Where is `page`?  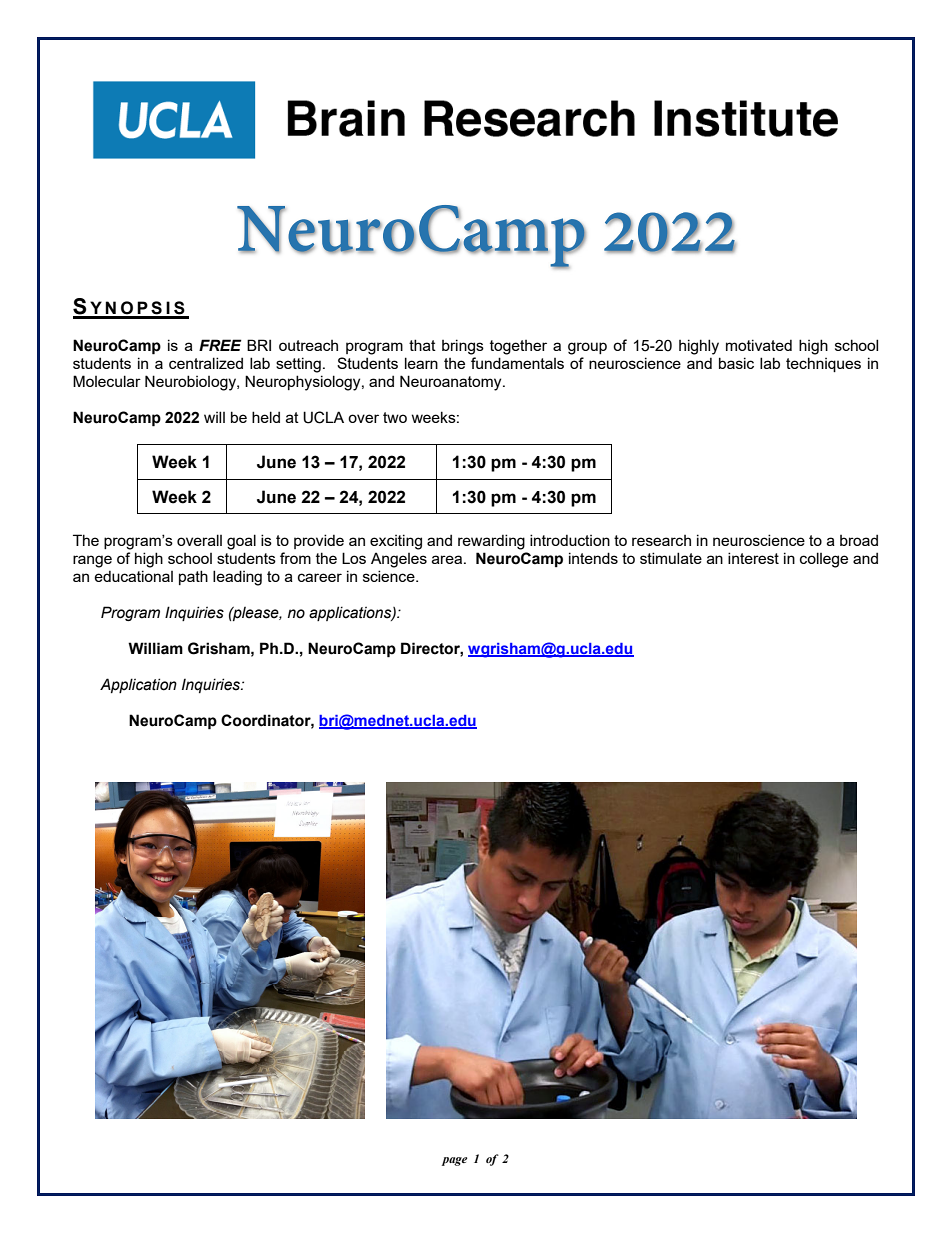
page is located at coordinates (454, 1161).
